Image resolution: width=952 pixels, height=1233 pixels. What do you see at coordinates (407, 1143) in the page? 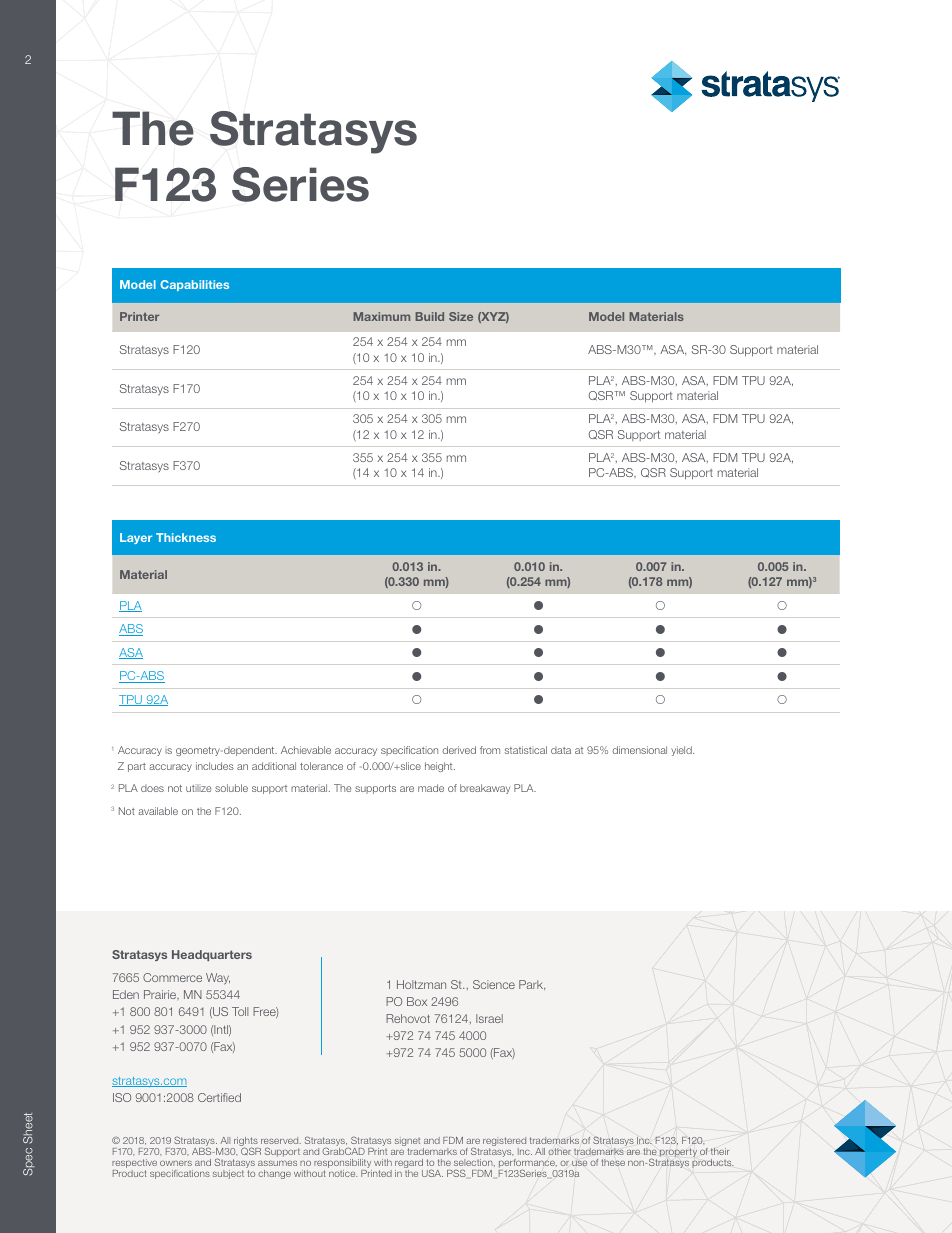
I see `signet` at bounding box center [407, 1143].
